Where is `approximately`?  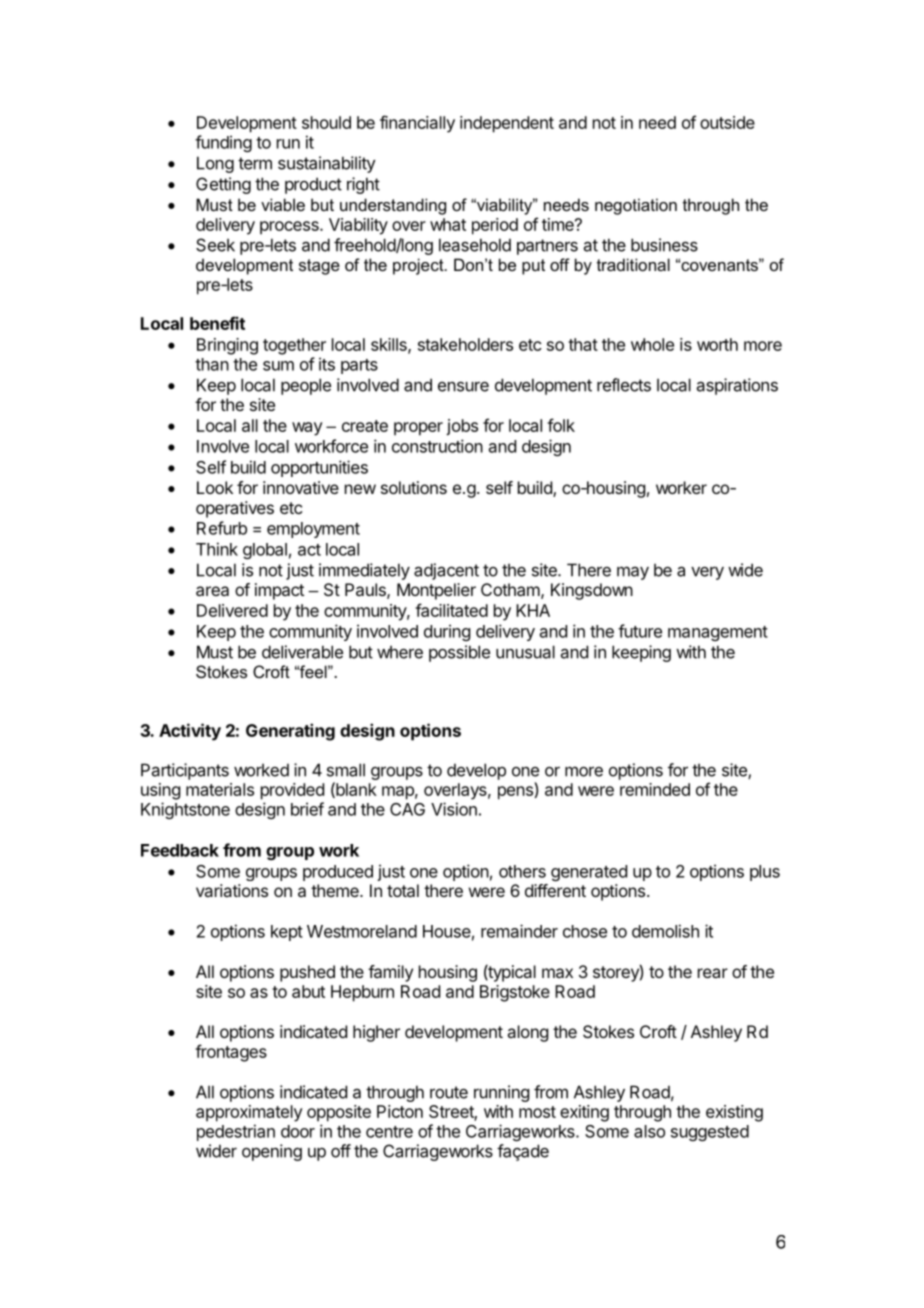 approximately is located at coordinates (249, 1113).
